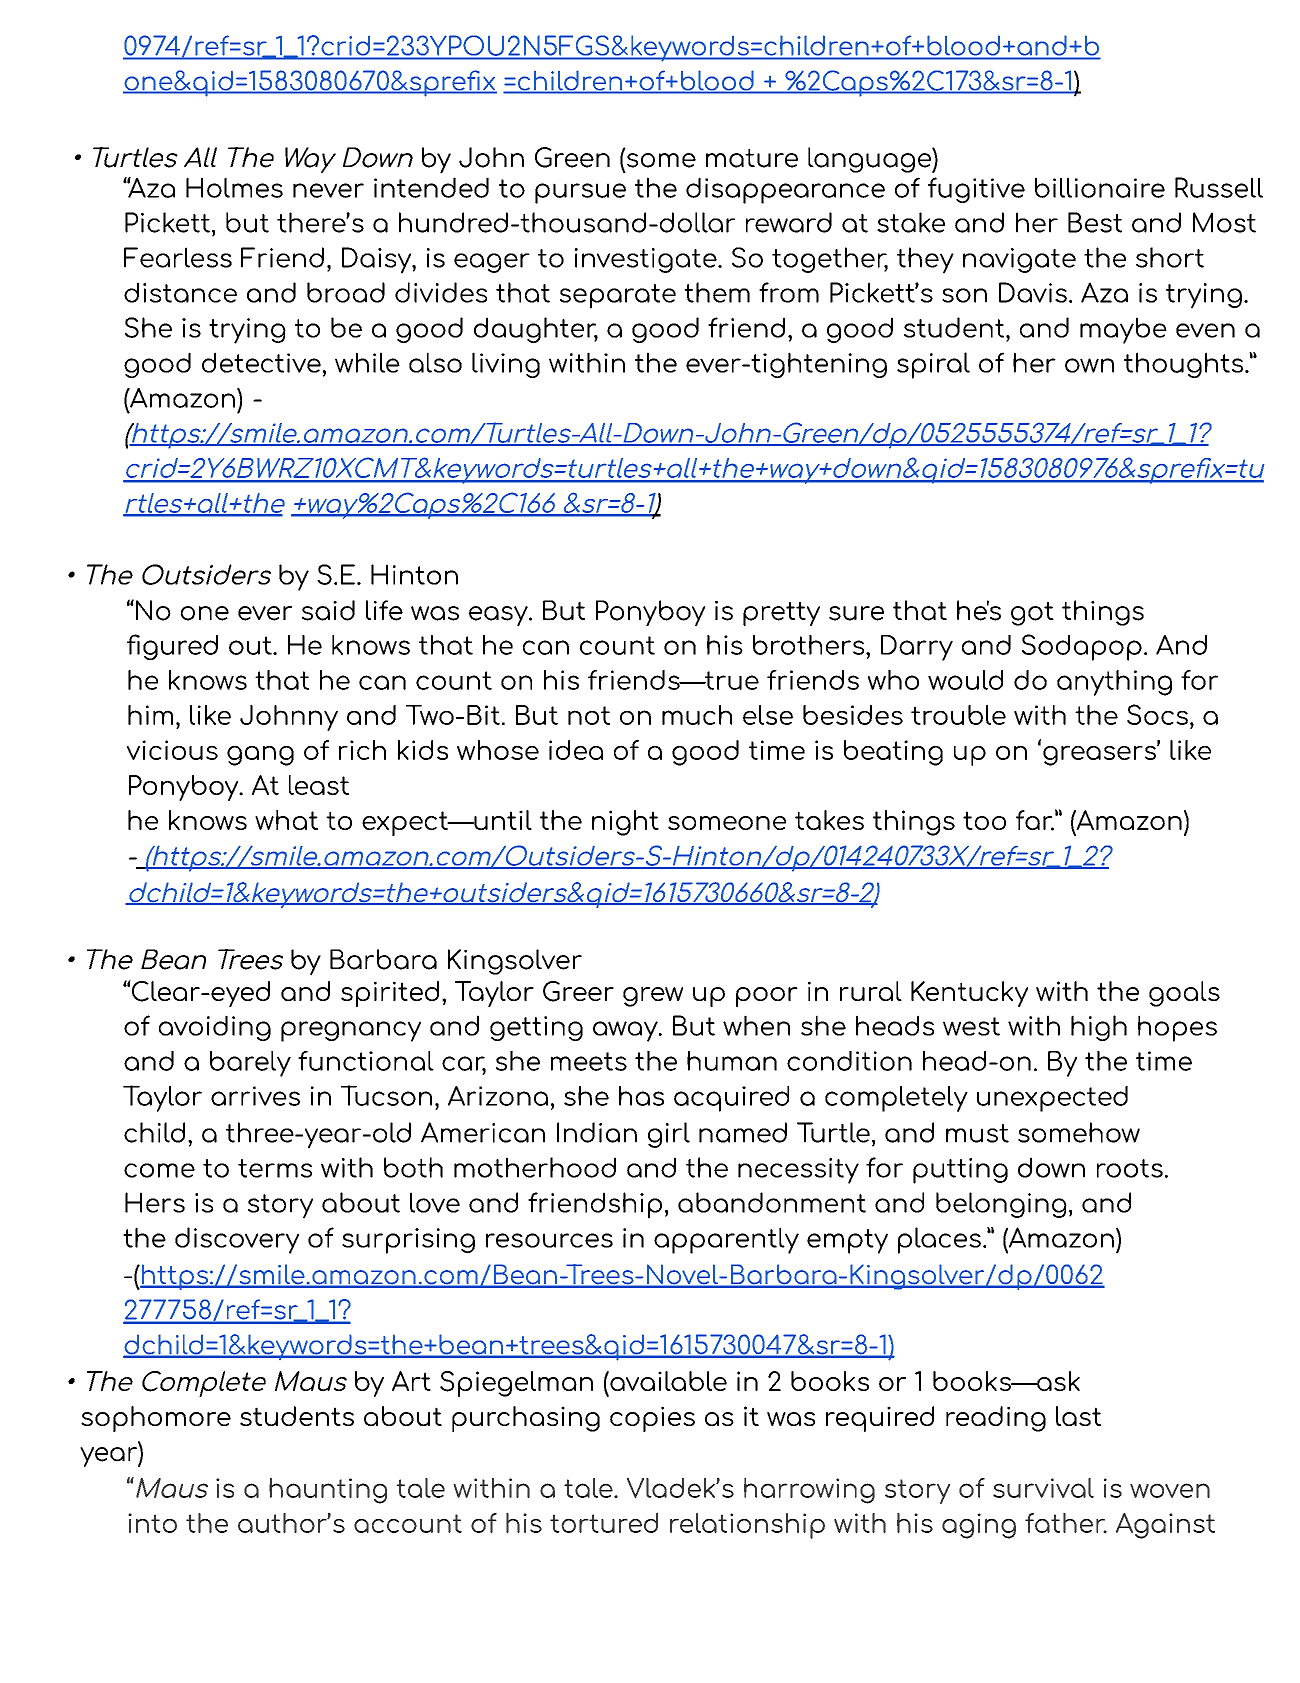 The width and height of the screenshot is (1300, 1683). What do you see at coordinates (747, 1526) in the screenshot?
I see `relationship` at bounding box center [747, 1526].
